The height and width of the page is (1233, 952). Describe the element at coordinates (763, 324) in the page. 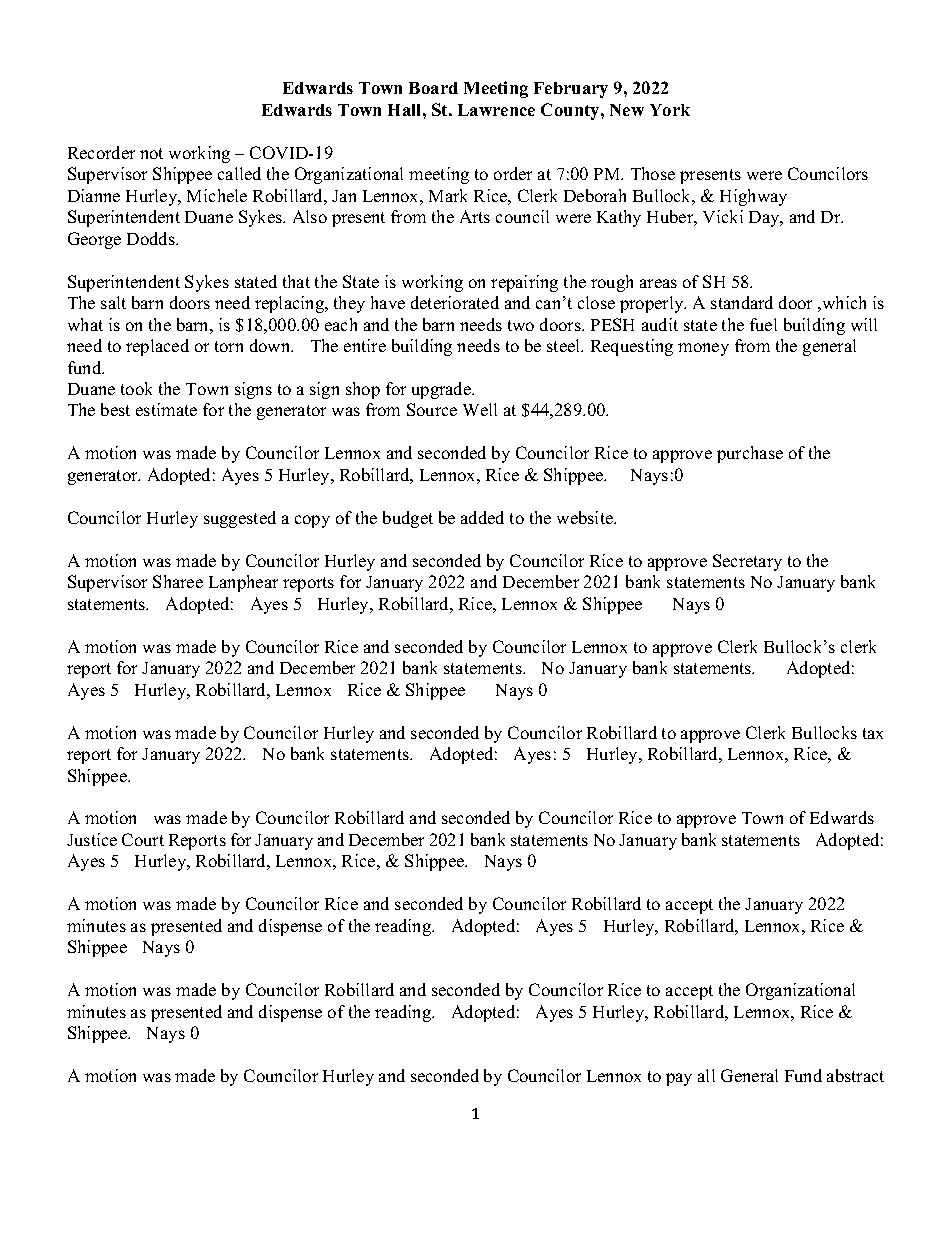

I see `fuel` at that location.
